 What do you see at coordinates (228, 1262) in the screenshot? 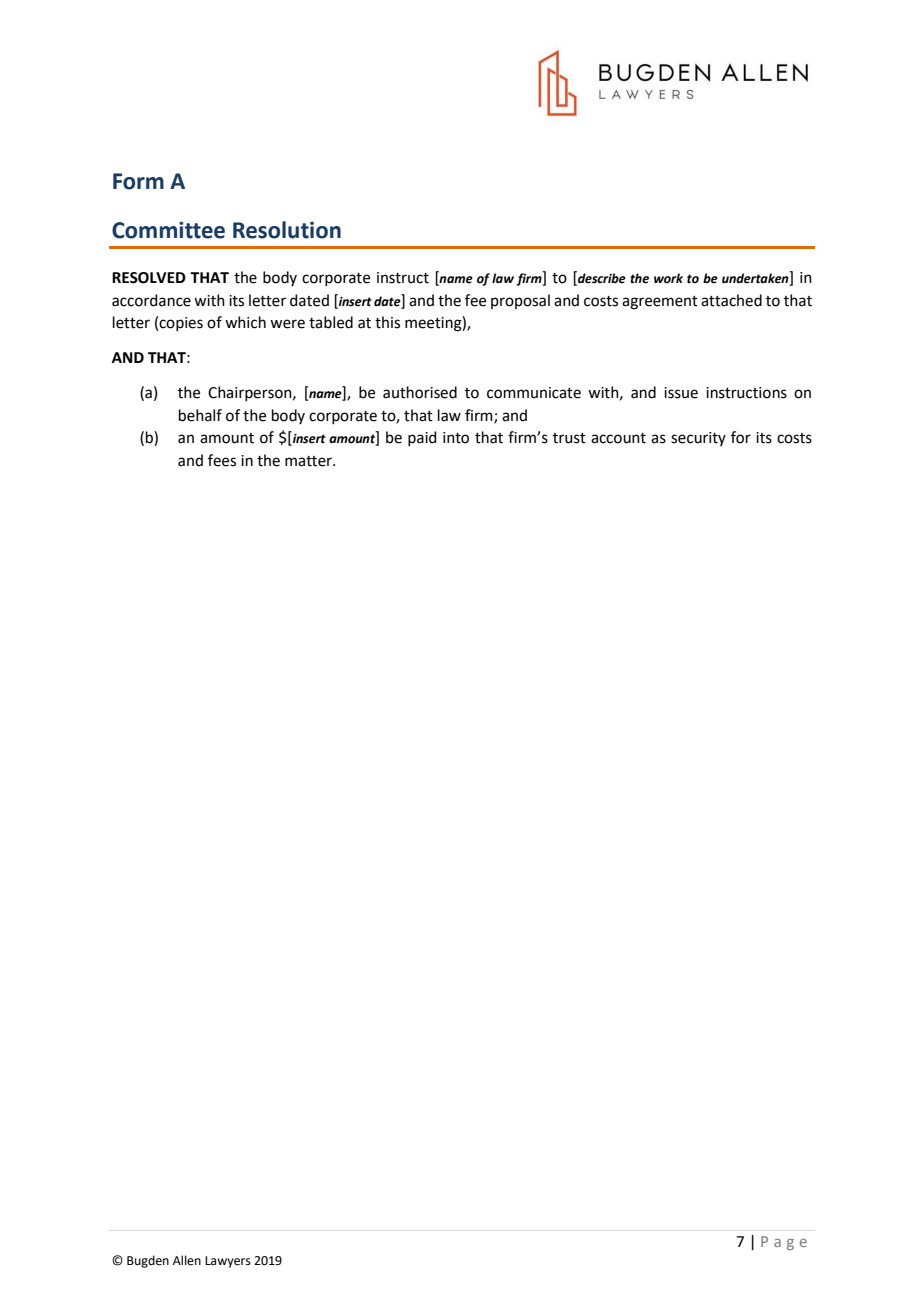
I see `Lawyers` at bounding box center [228, 1262].
